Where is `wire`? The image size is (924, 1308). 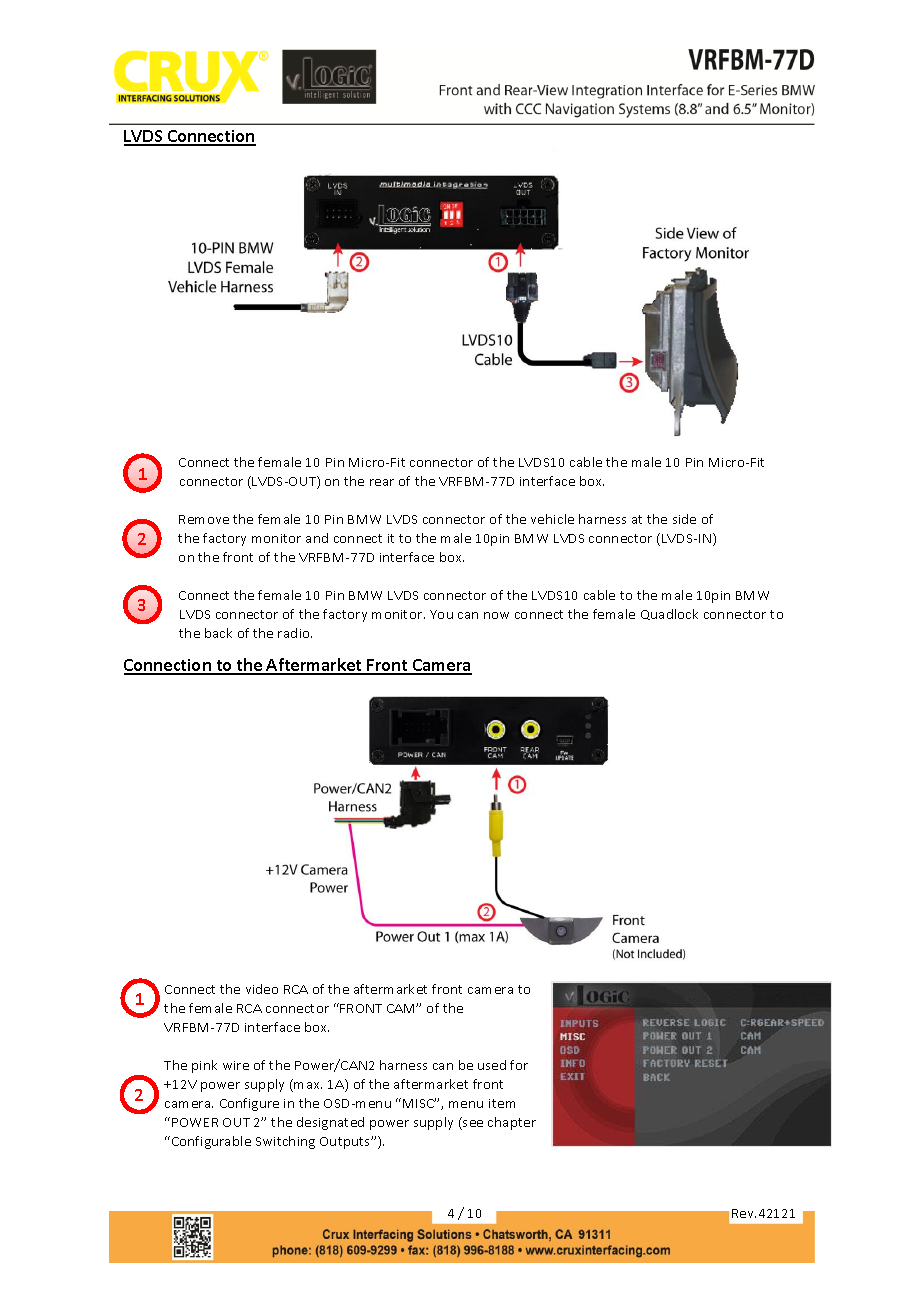
wire is located at coordinates (236, 1065).
